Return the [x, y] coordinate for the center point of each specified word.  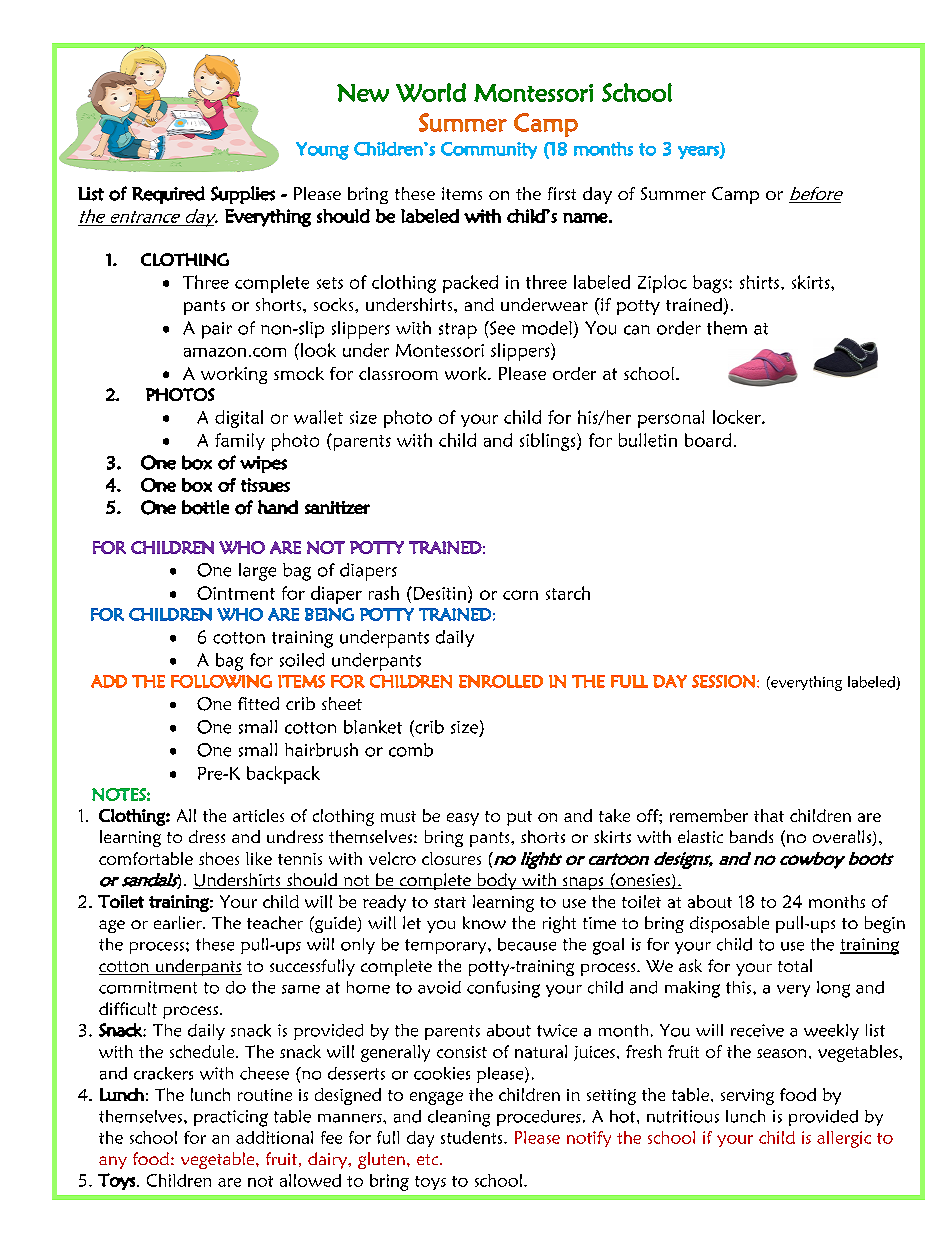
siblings [549, 442]
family [240, 441]
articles [258, 815]
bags [711, 284]
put [519, 818]
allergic [844, 1139]
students [473, 1137]
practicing [231, 1118]
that [769, 815]
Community [489, 150]
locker [738, 417]
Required [168, 195]
